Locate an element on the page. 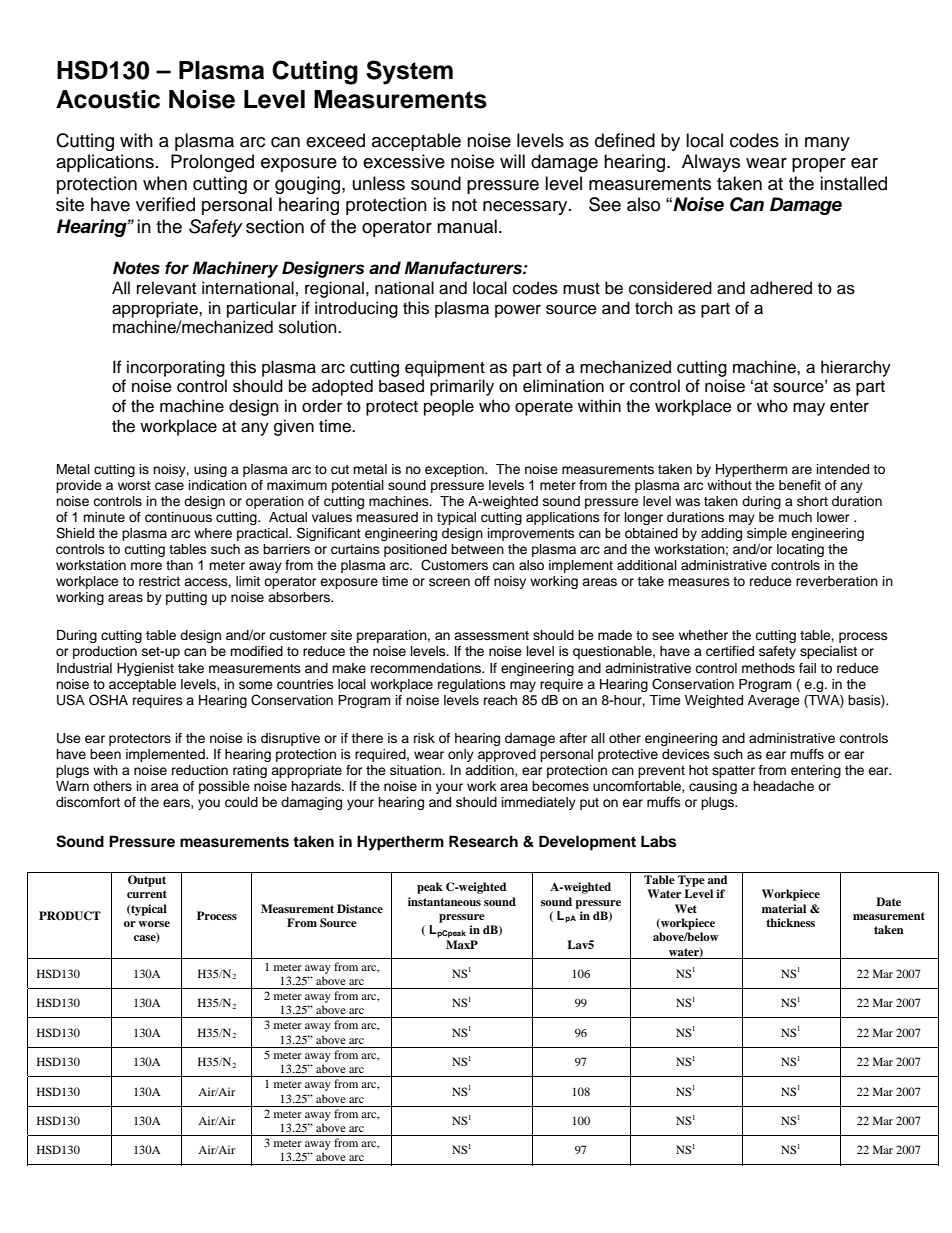  current is located at coordinates (147, 894).
